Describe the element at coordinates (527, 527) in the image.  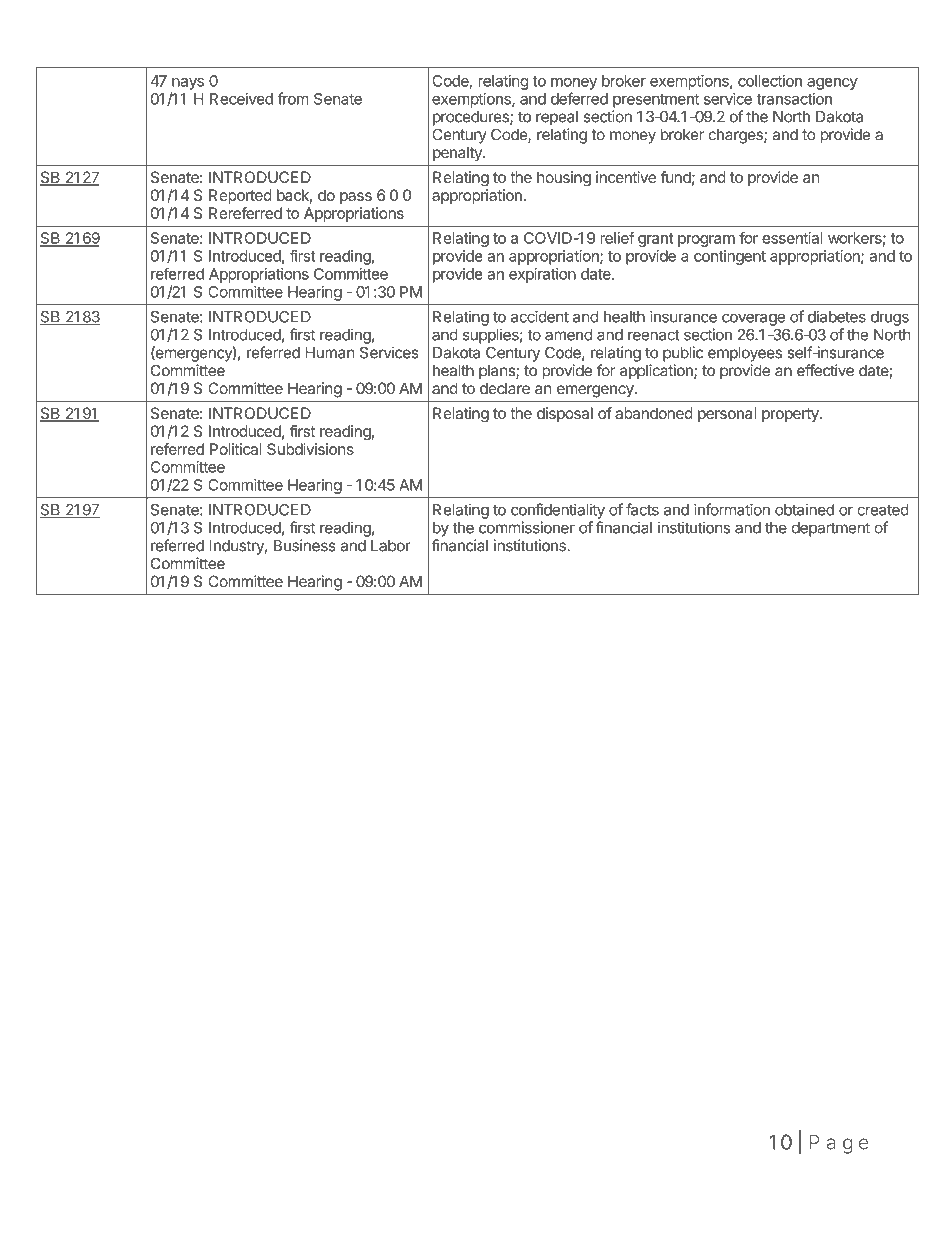
I see `commissioner` at that location.
